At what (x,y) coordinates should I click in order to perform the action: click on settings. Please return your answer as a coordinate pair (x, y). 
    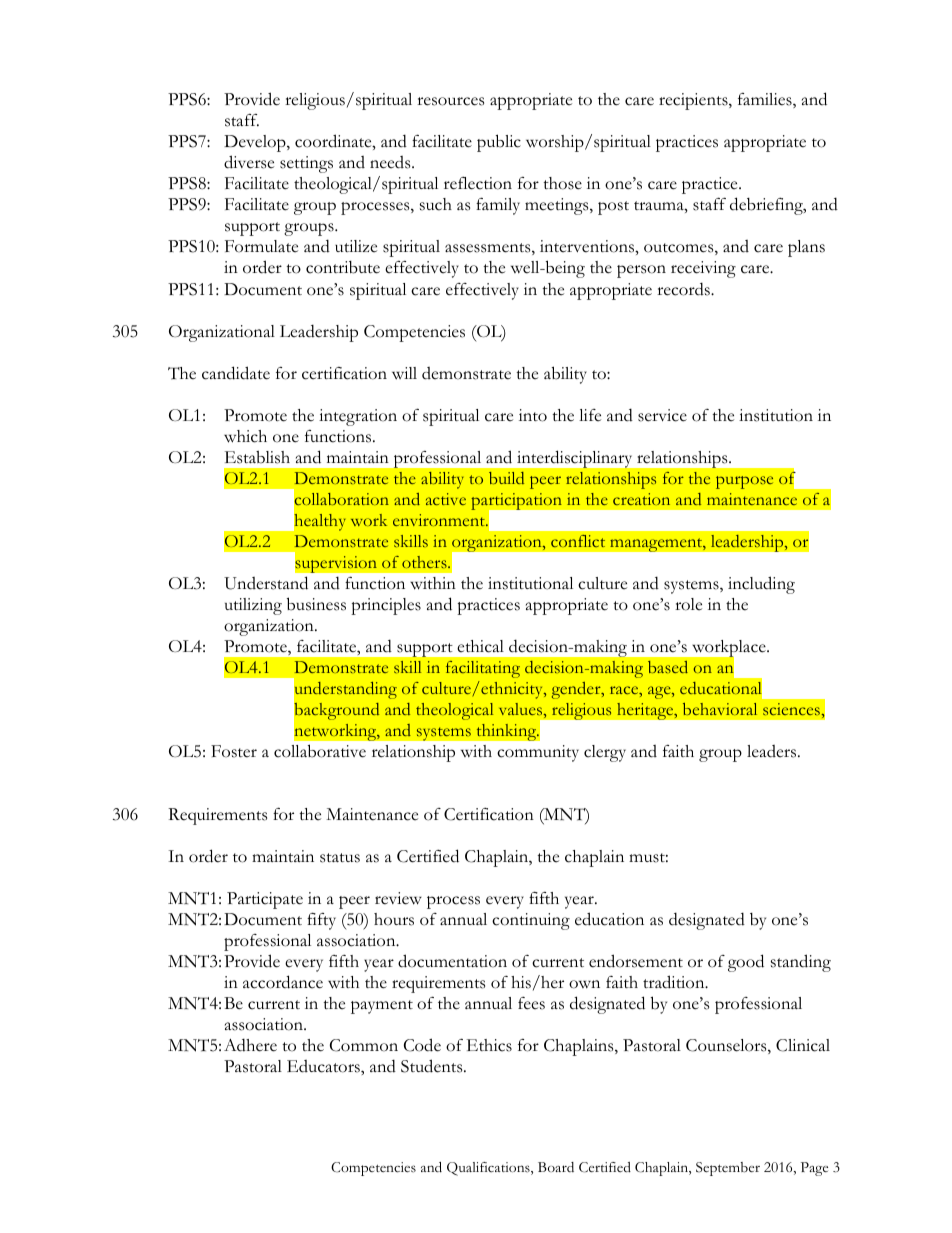
    Looking at the image, I should click on (306, 164).
